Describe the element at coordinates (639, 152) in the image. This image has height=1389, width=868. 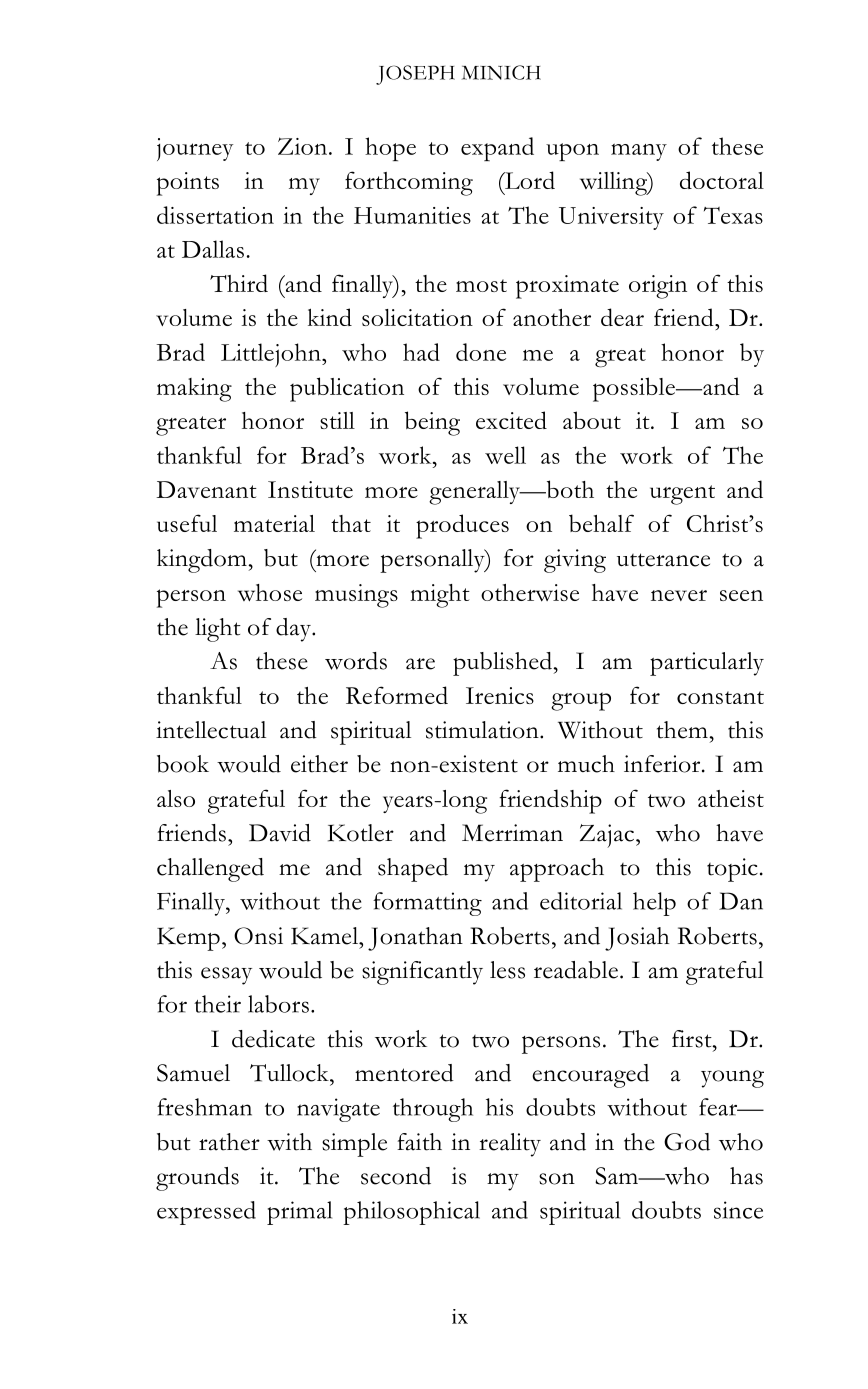
I see `many` at that location.
